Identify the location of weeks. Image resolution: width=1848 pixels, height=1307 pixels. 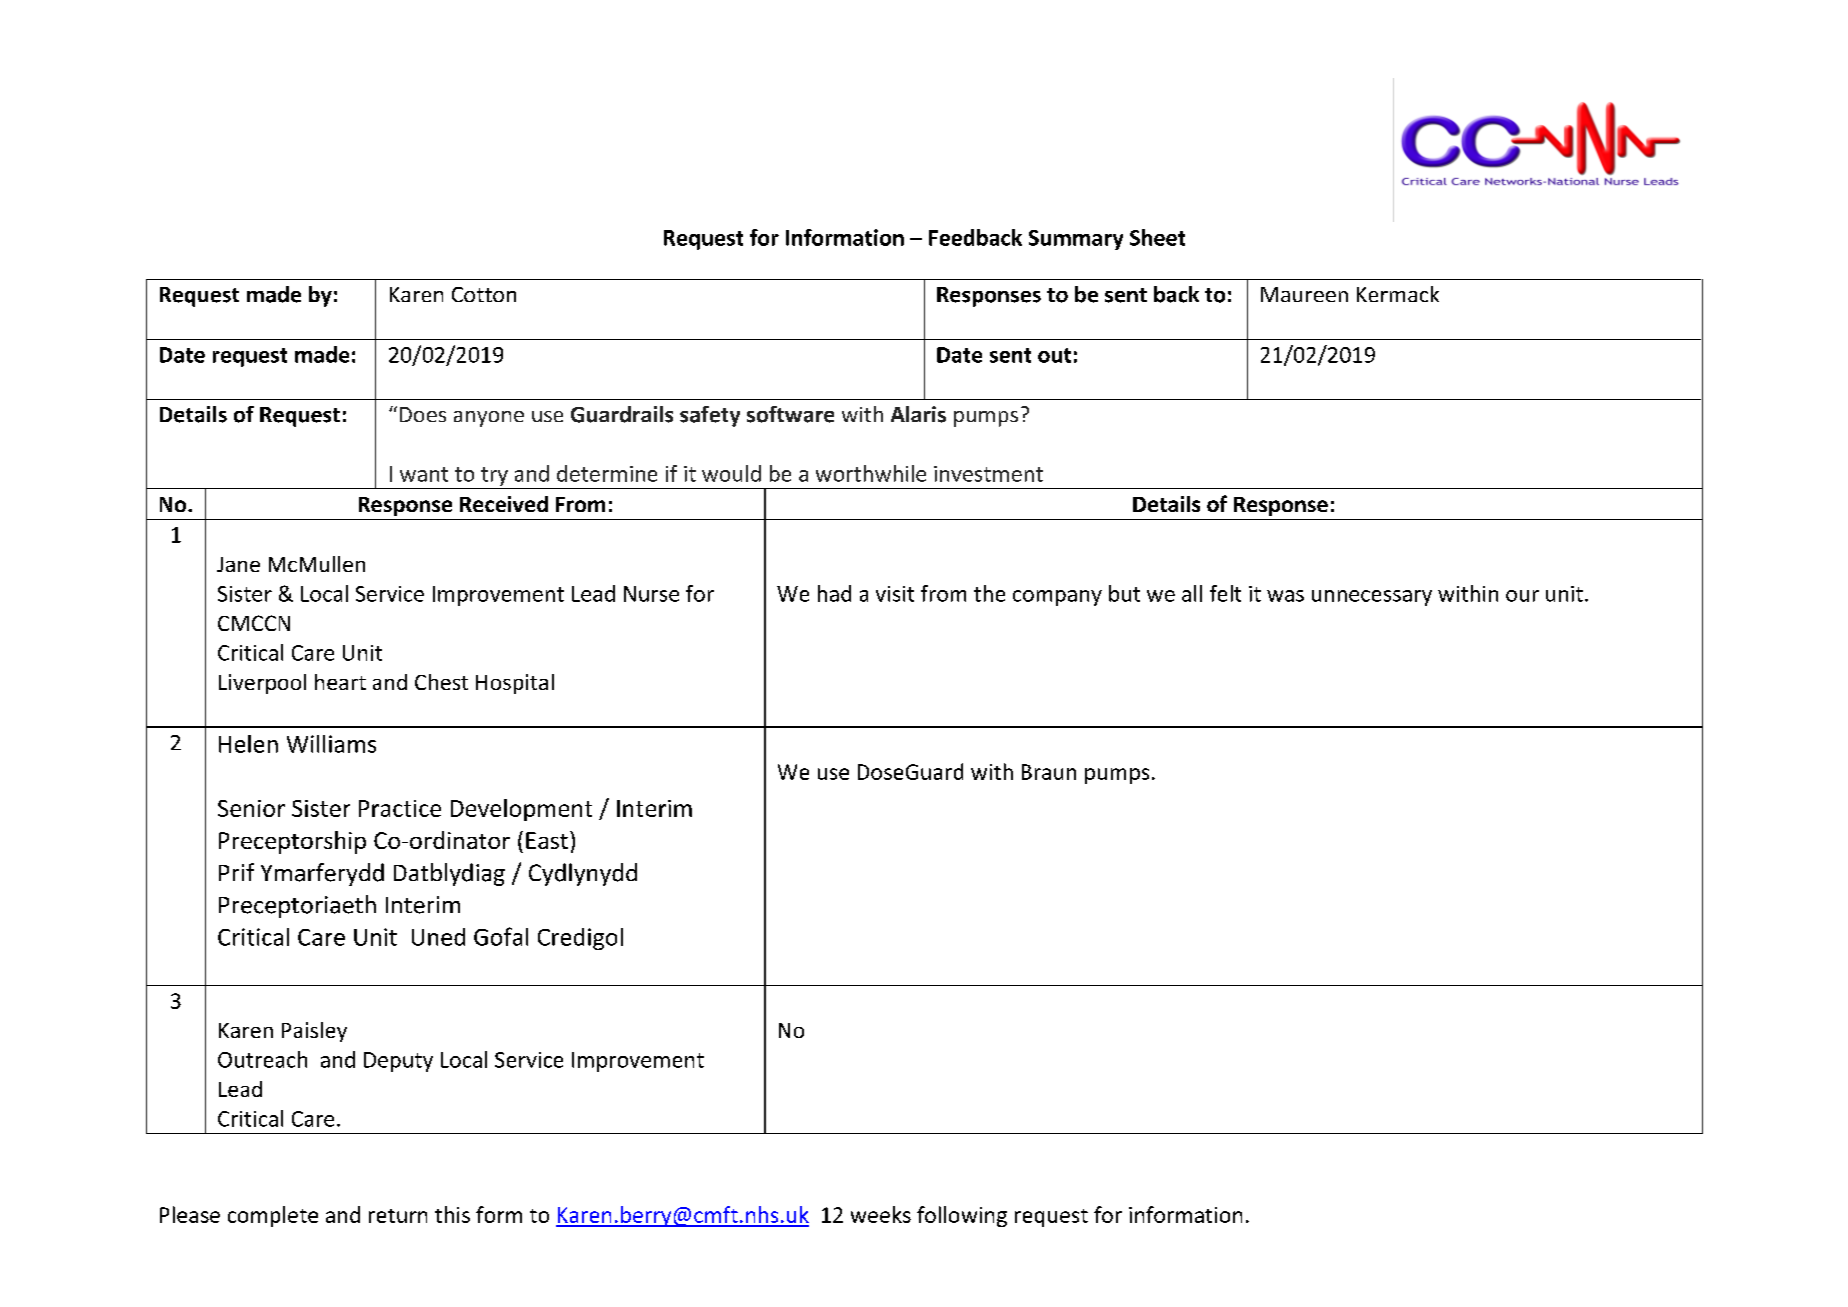
(881, 1214).
